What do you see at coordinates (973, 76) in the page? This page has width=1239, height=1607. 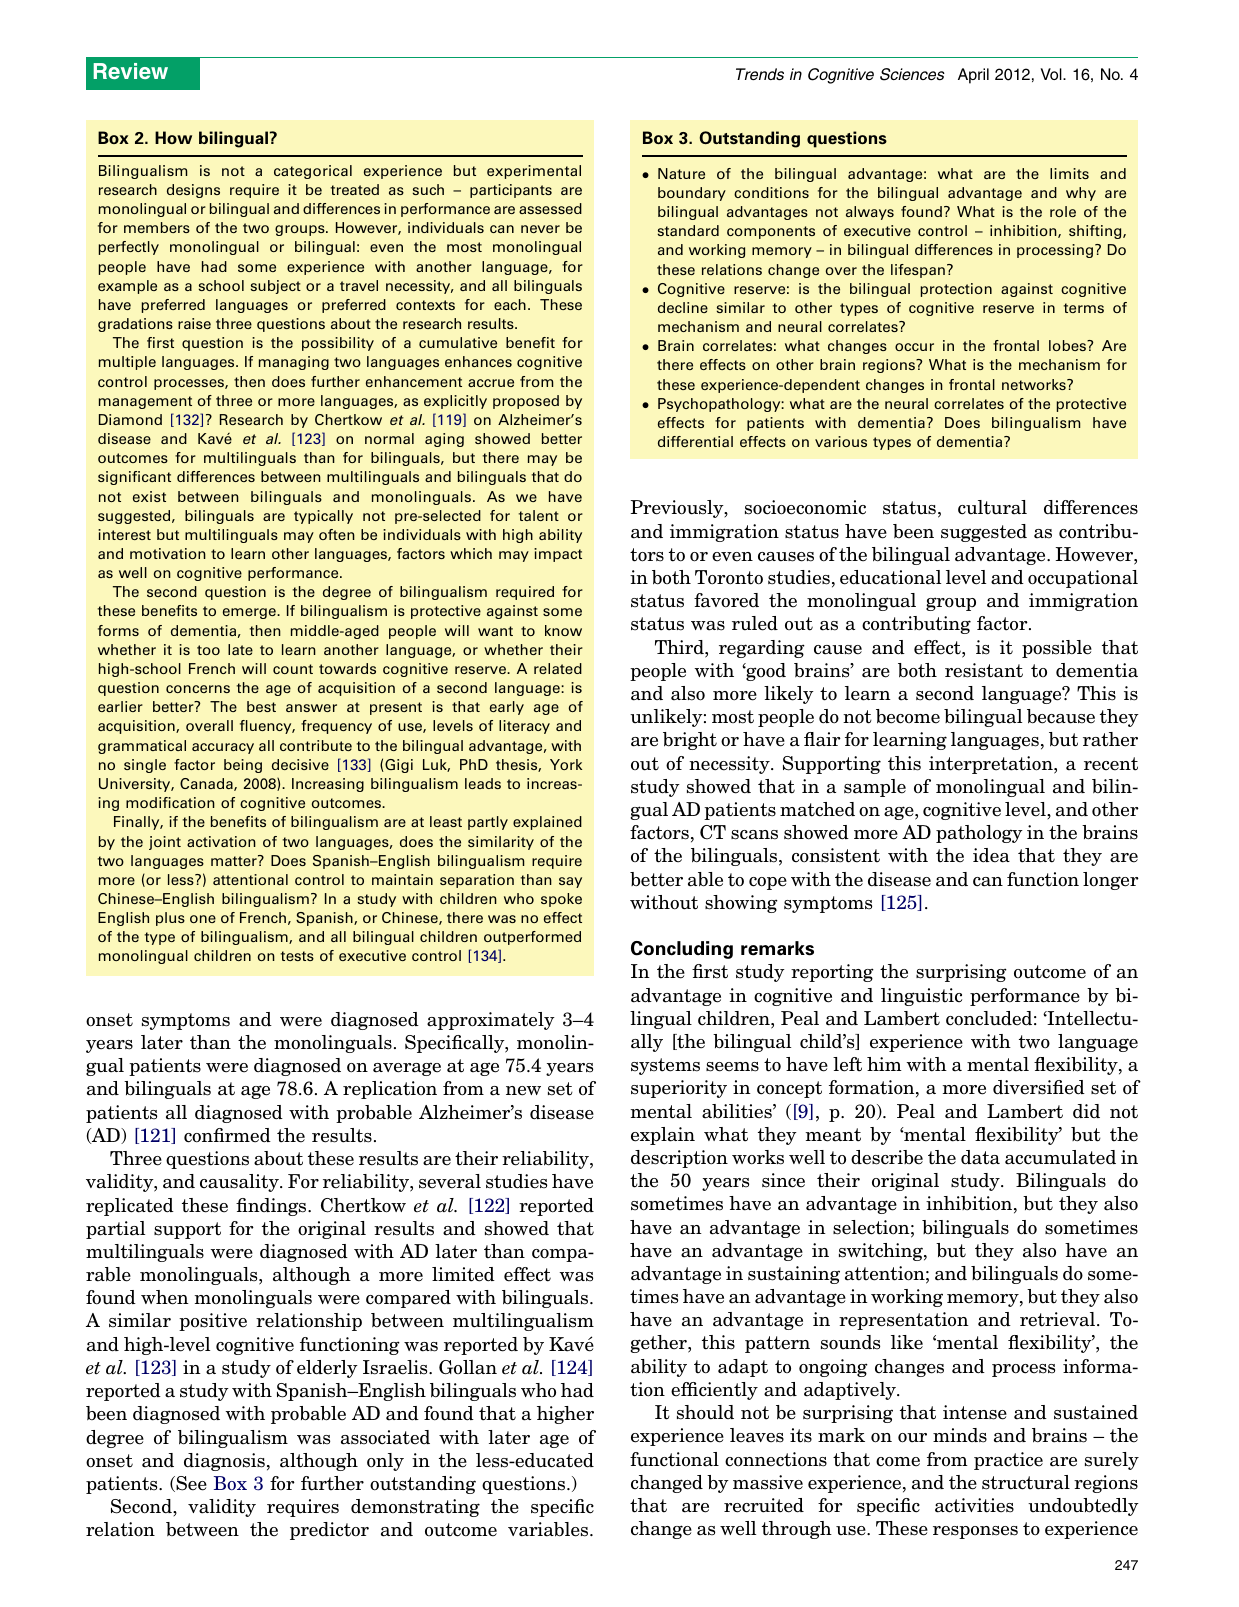 I see `April` at bounding box center [973, 76].
